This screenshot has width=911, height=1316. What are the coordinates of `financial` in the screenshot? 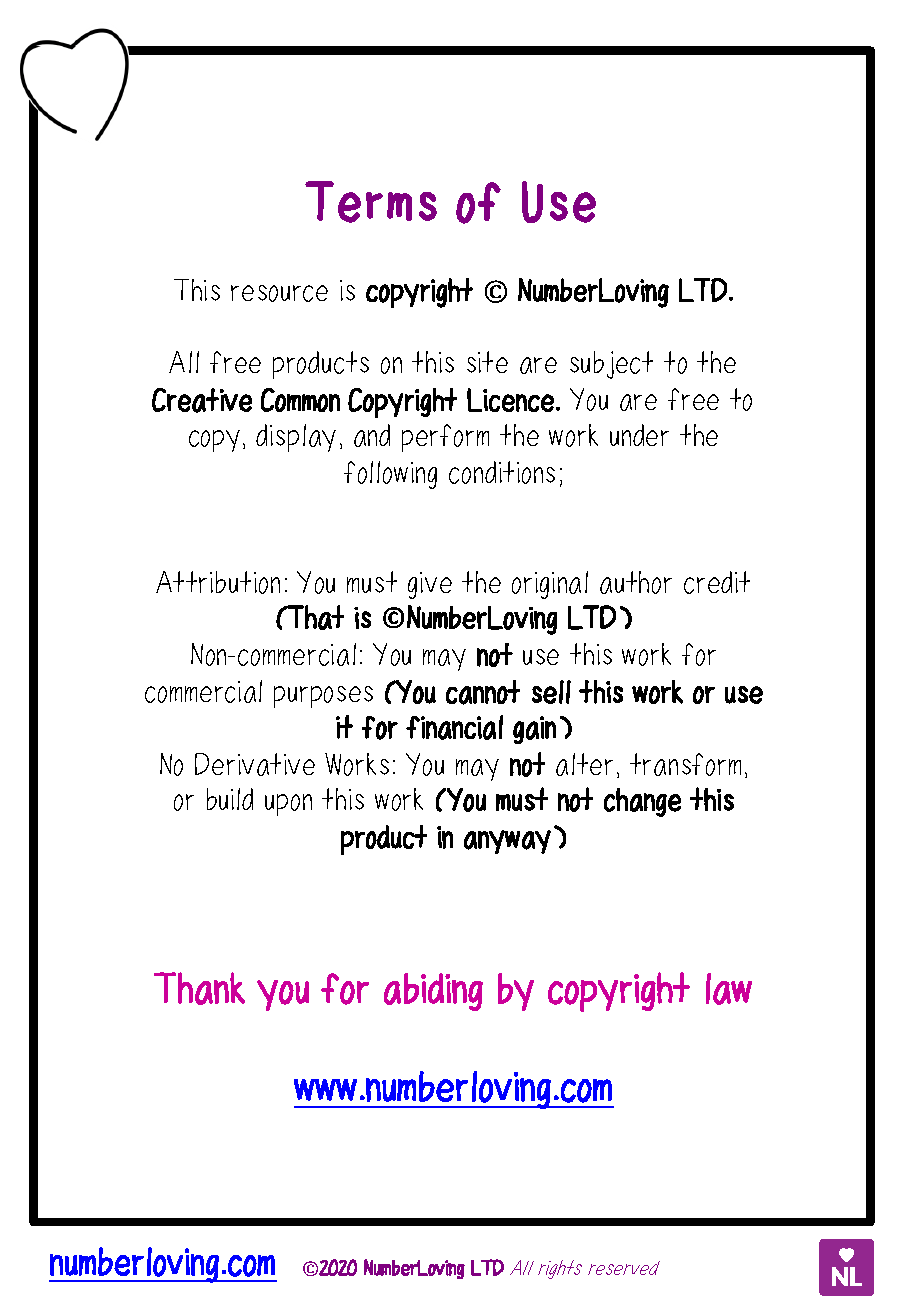 It's located at (454, 727).
